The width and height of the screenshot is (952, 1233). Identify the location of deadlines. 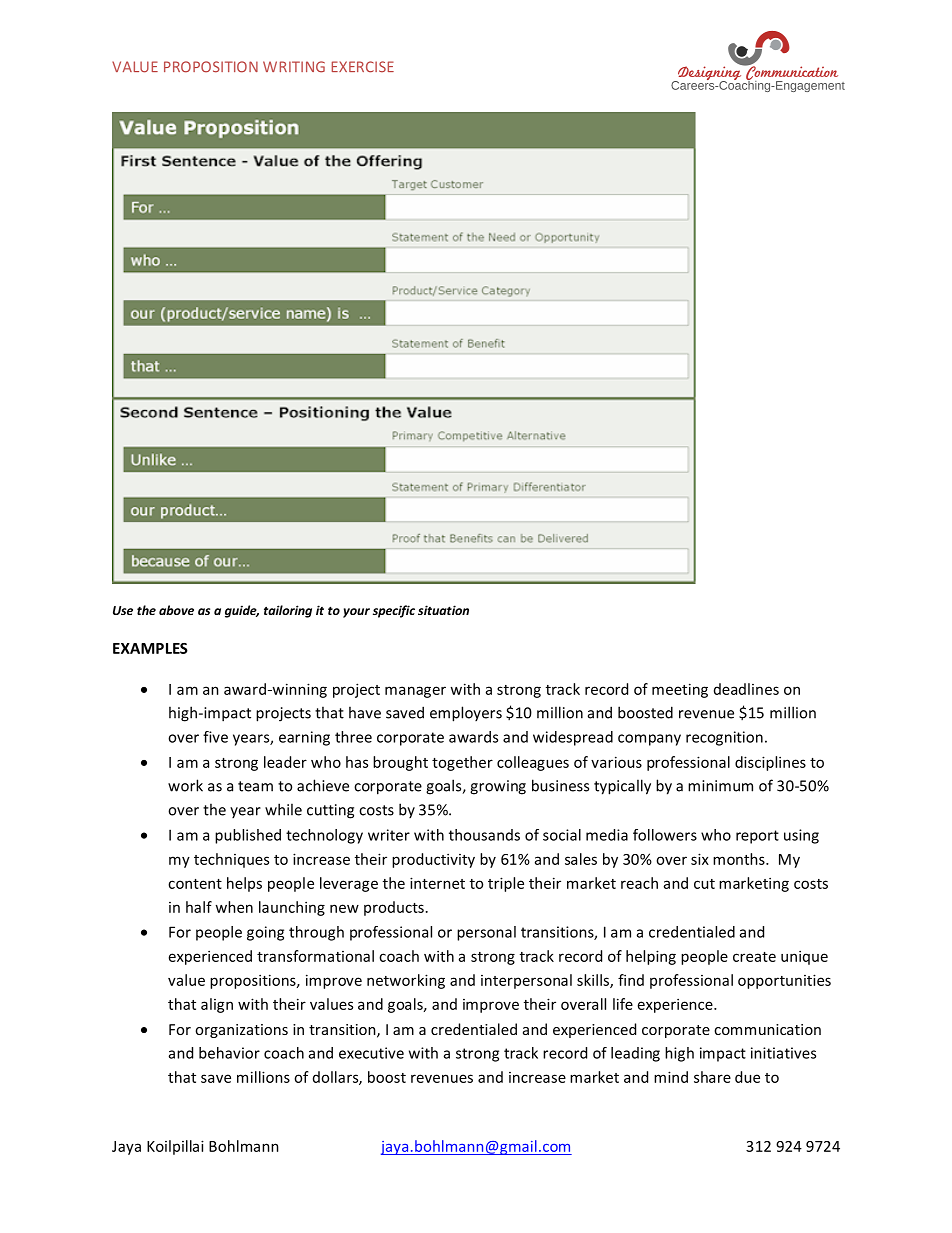
(746, 689).
